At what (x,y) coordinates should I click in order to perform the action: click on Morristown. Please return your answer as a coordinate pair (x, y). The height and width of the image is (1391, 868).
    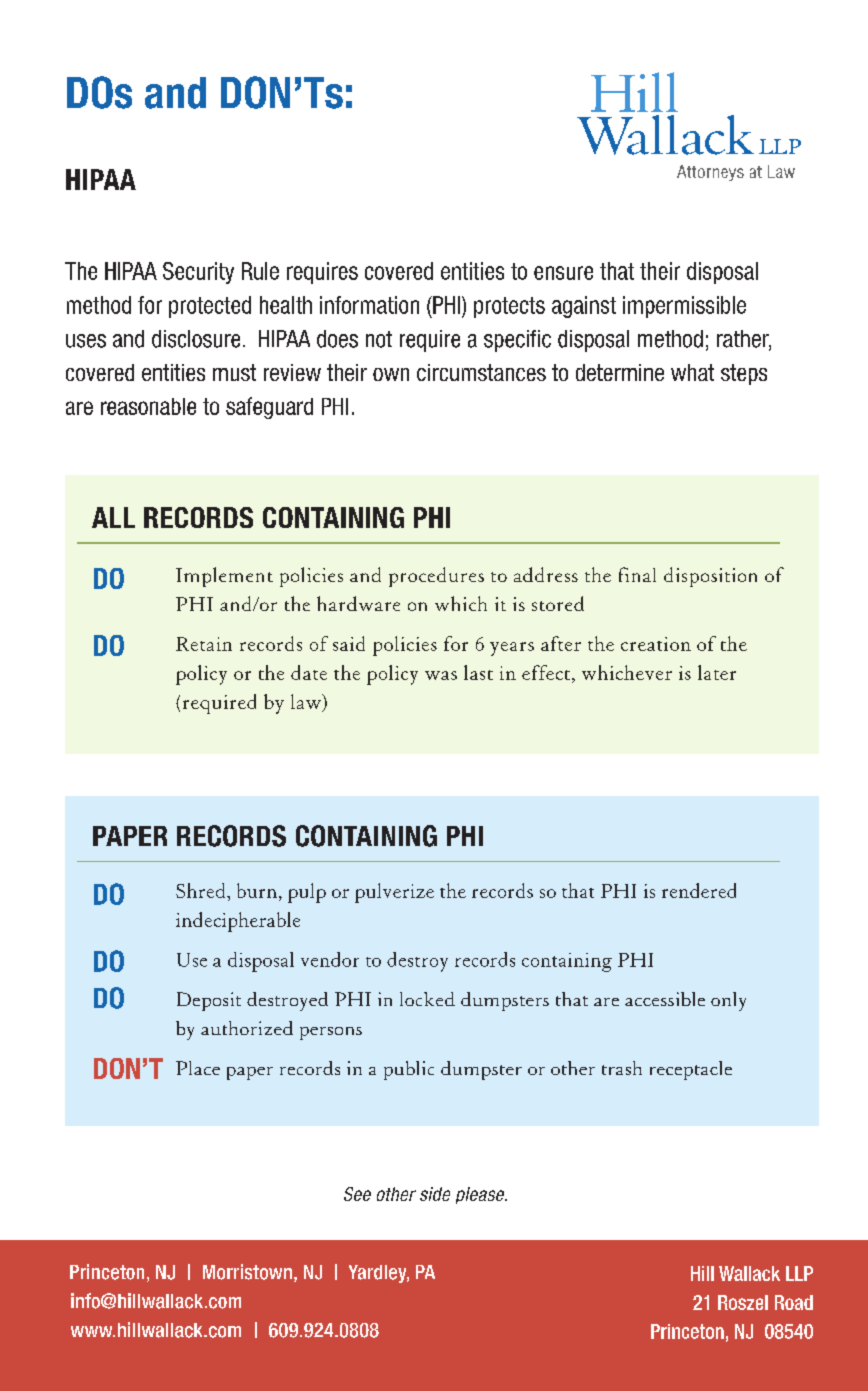
    Looking at the image, I should click on (247, 1272).
